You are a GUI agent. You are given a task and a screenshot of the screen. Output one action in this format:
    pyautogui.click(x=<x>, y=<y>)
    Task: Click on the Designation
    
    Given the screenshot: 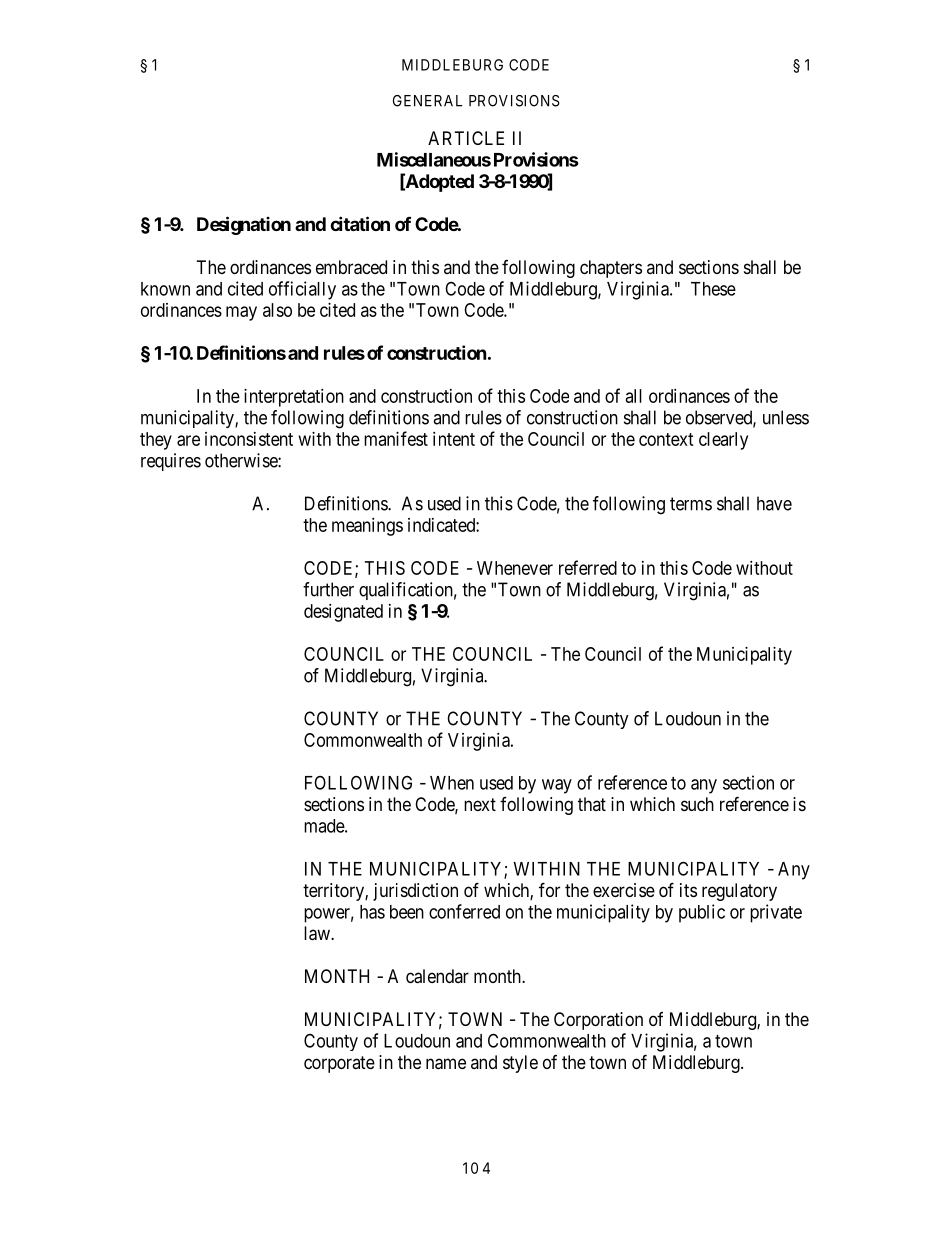 What is the action you would take?
    pyautogui.click(x=244, y=225)
